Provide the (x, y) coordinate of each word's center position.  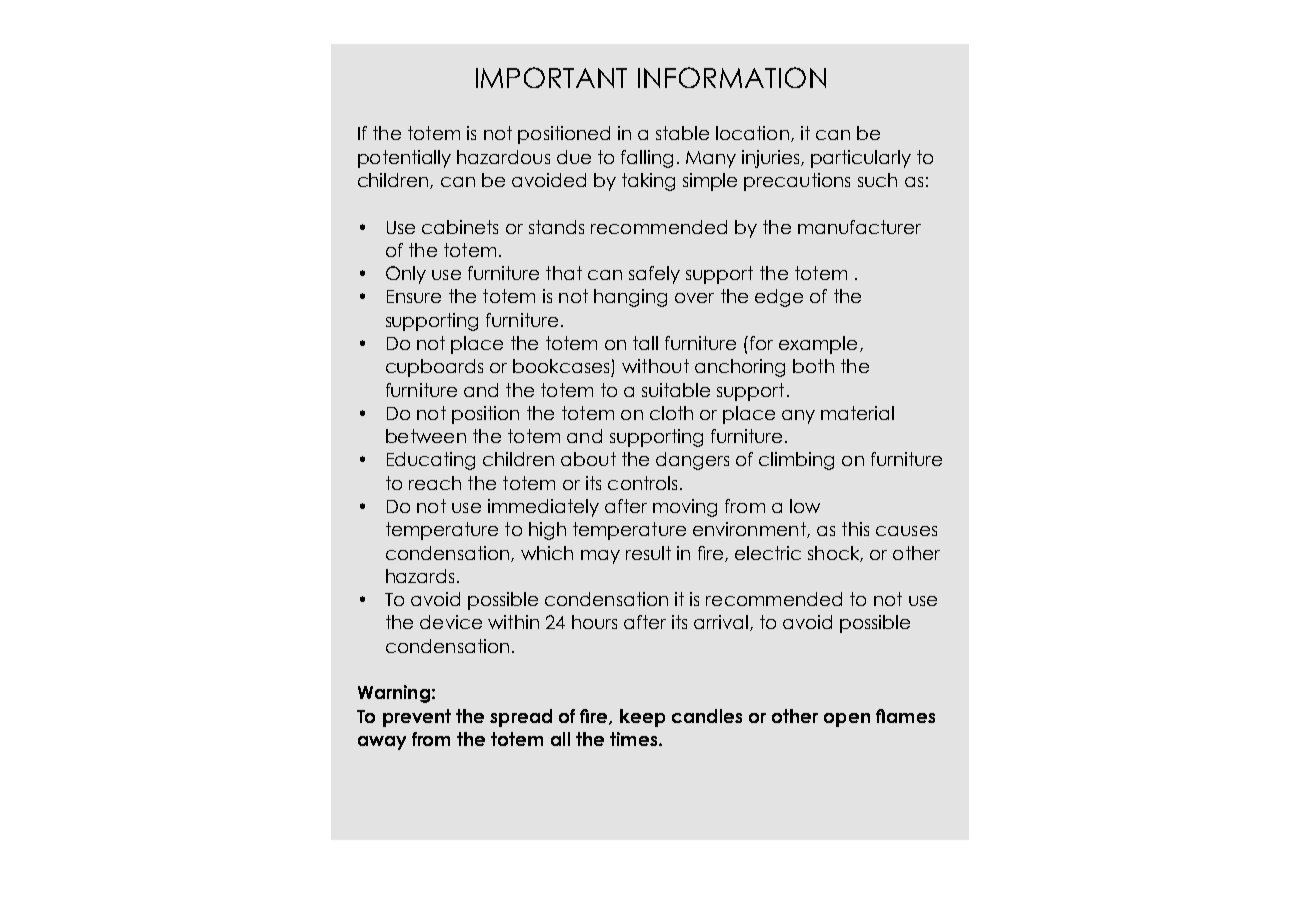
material (857, 413)
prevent (417, 718)
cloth (671, 413)
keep (642, 718)
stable (682, 133)
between (426, 436)
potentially (404, 159)
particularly (861, 159)
